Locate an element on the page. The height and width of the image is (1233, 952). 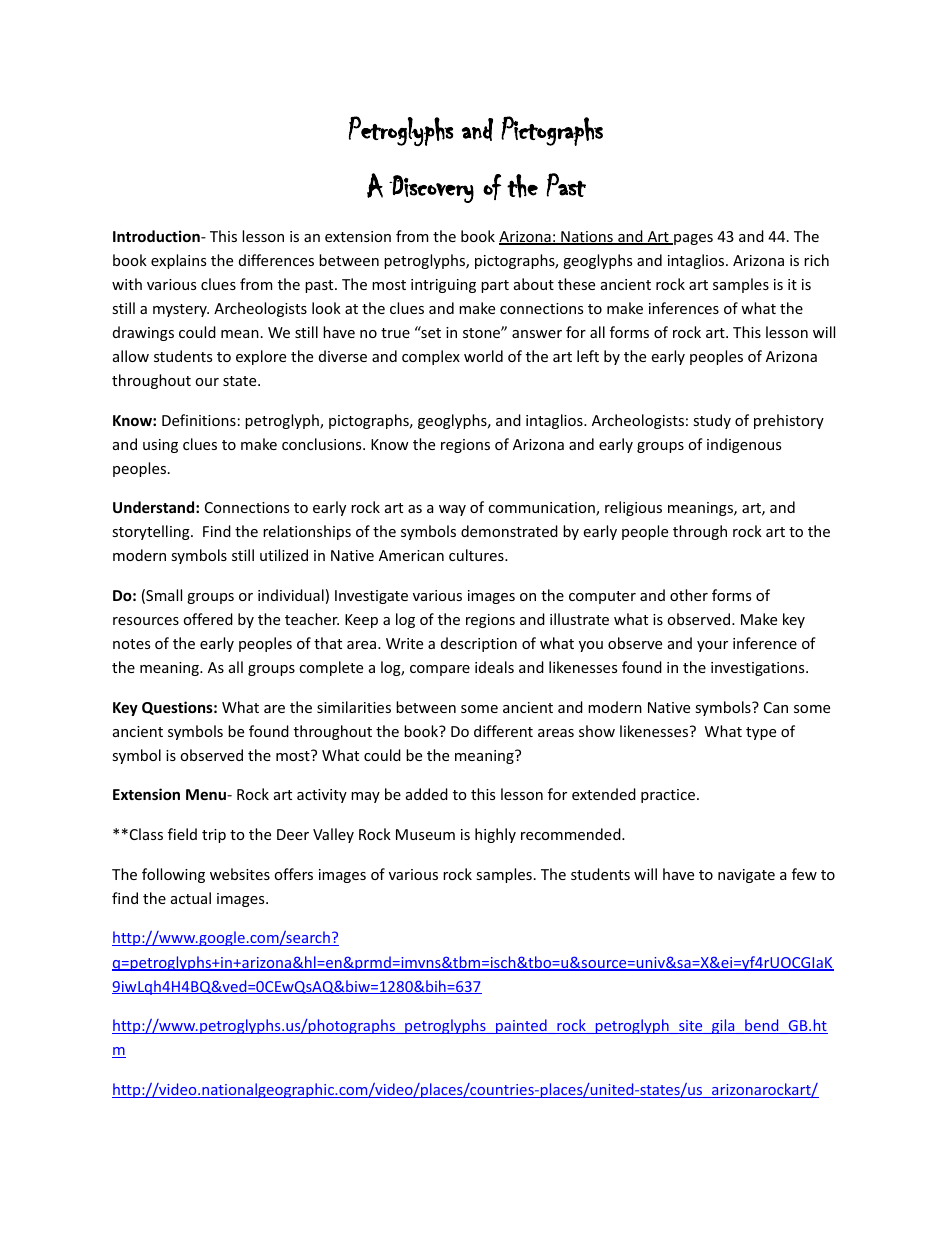
Definitions is located at coordinates (199, 420).
